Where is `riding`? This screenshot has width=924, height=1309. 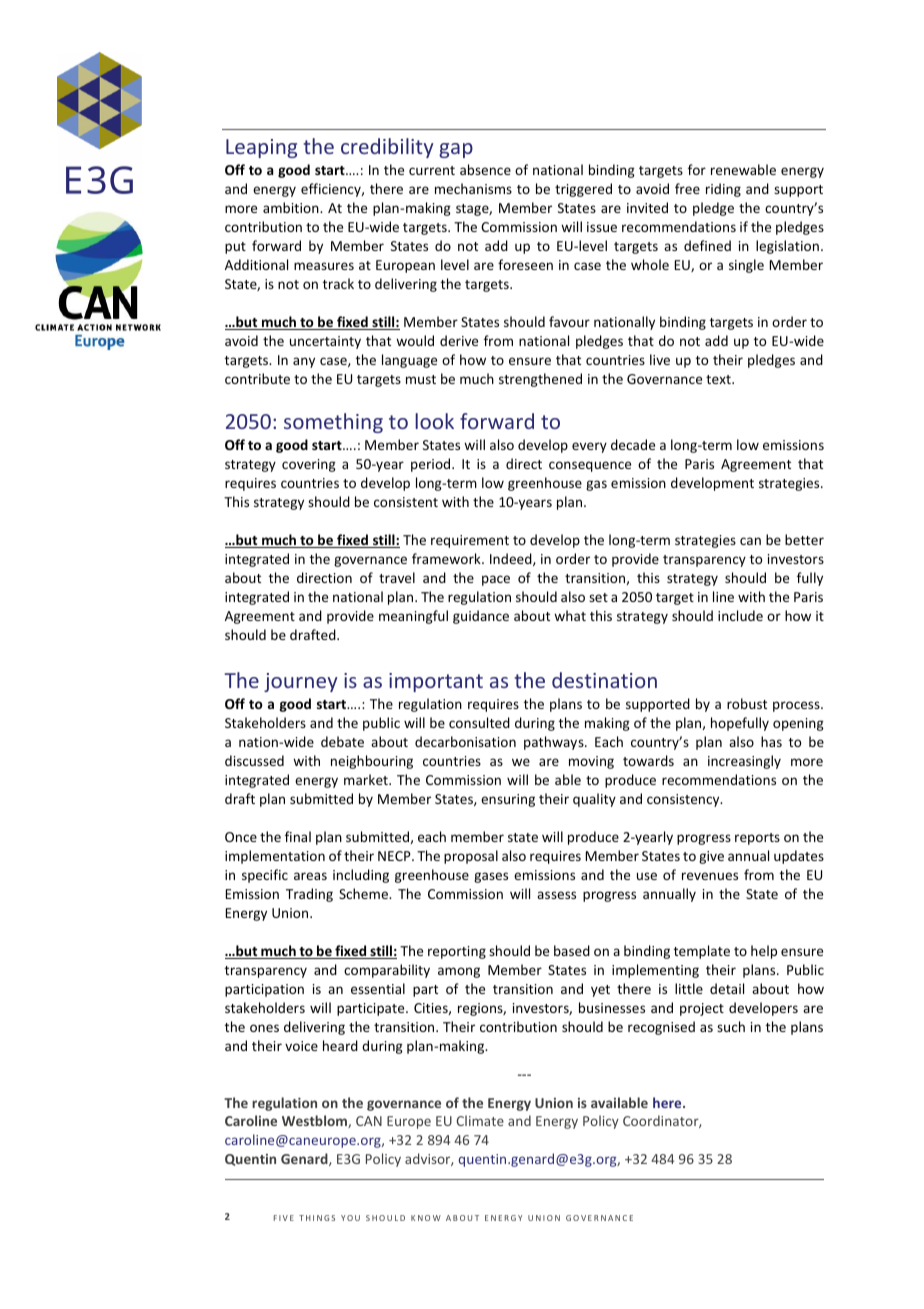 riding is located at coordinates (723, 190).
